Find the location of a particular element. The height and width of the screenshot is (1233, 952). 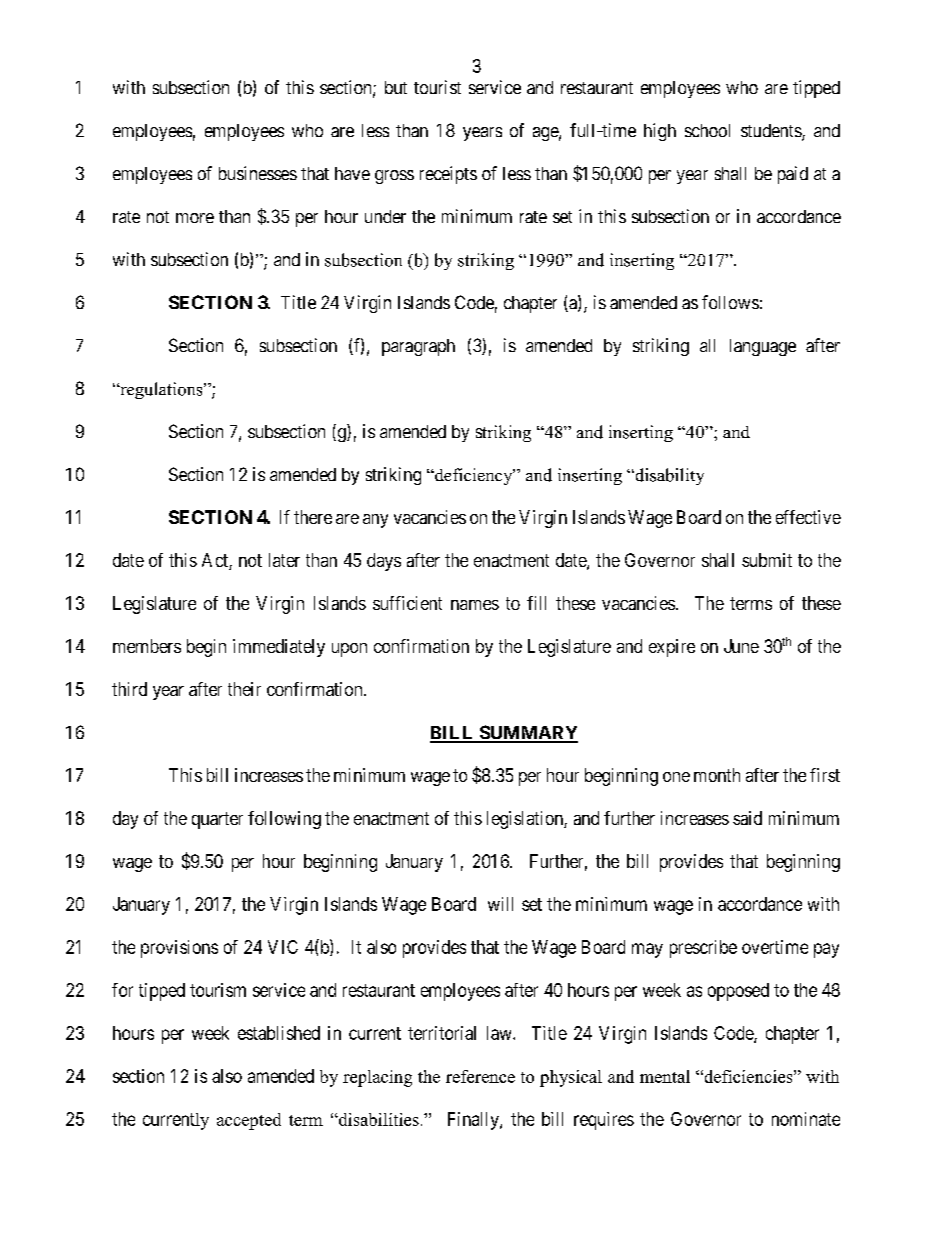

nominate is located at coordinates (806, 1119).
